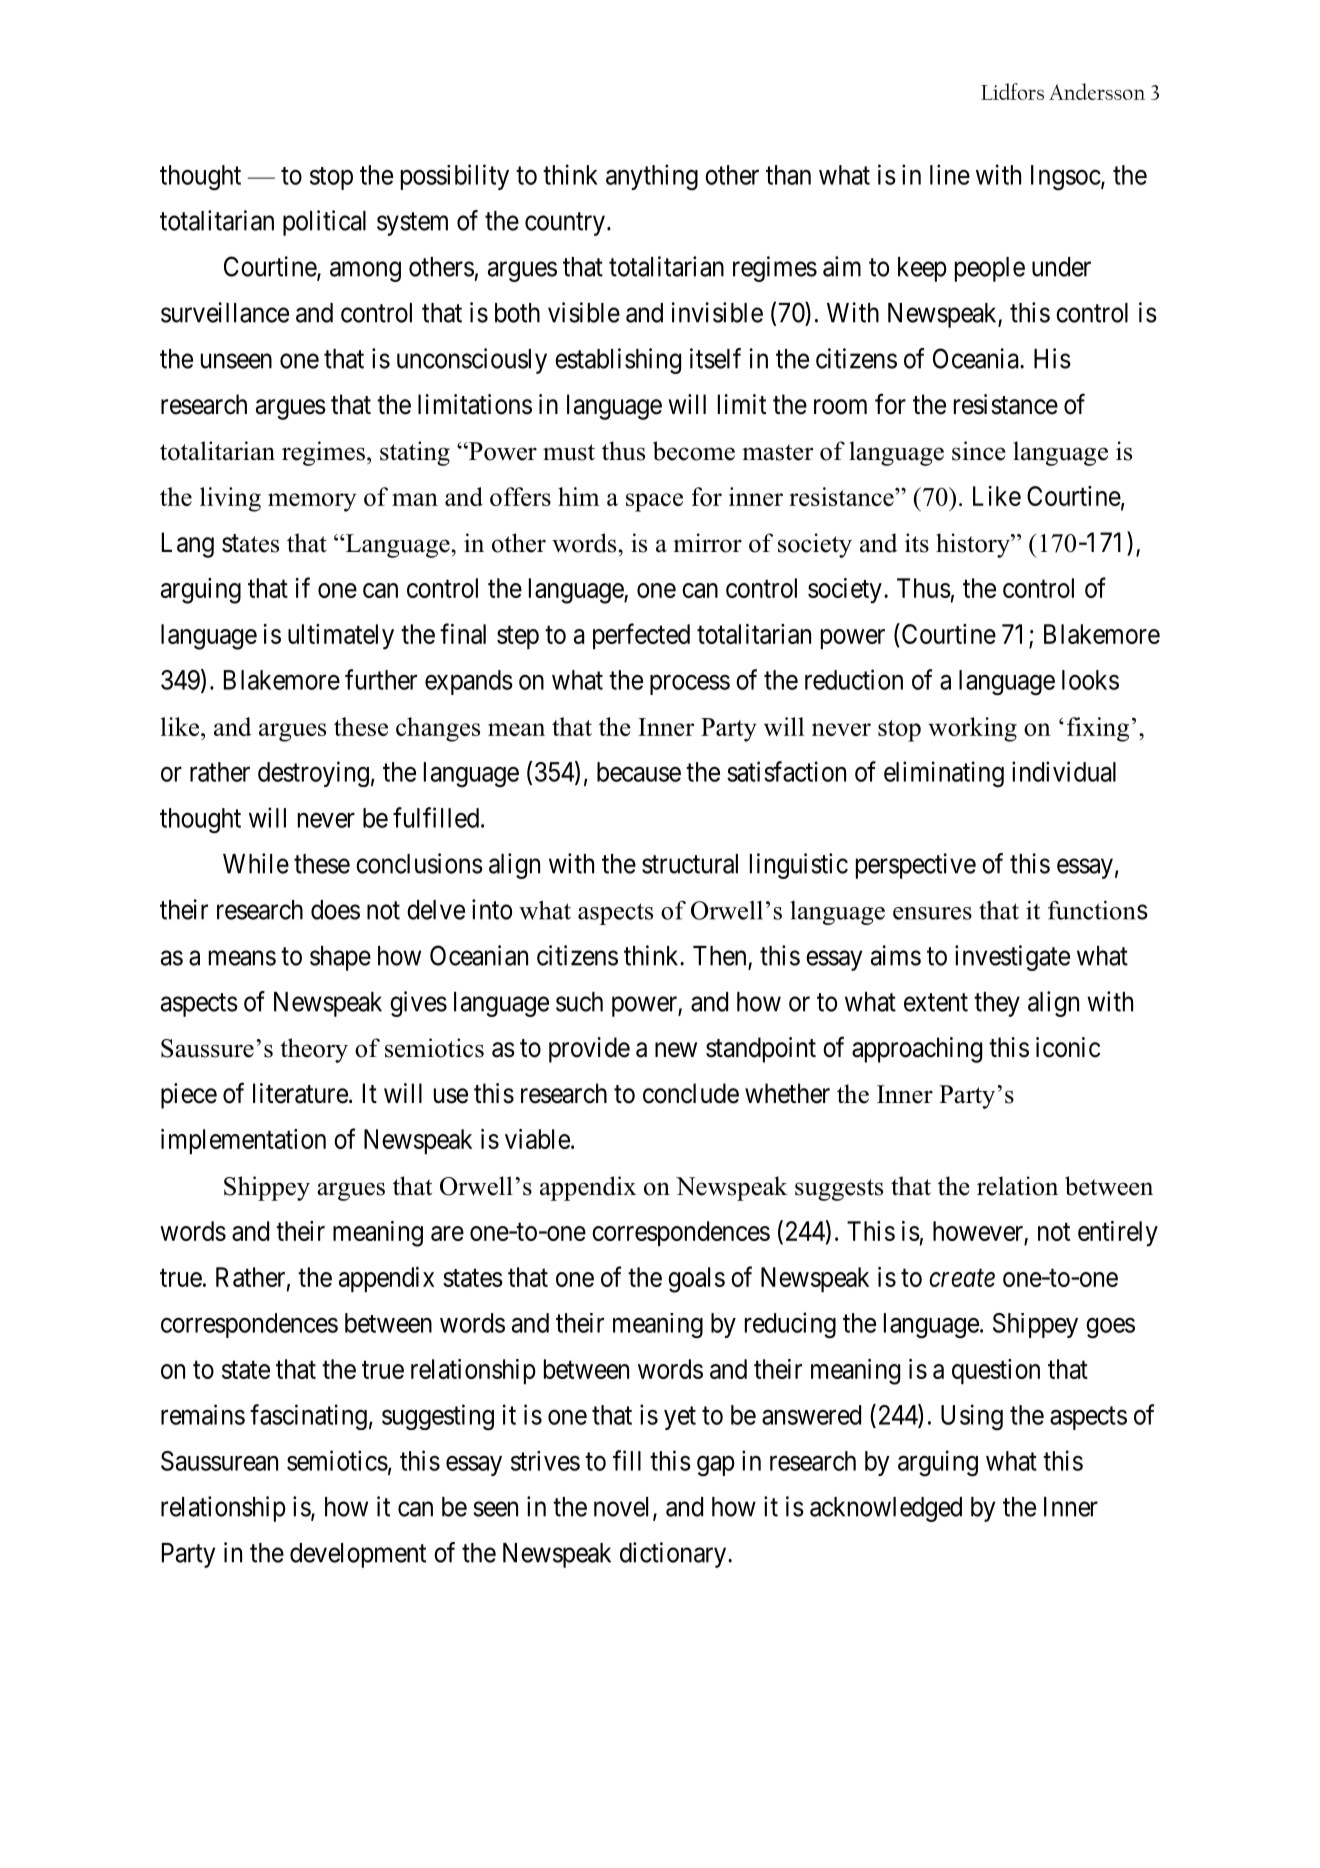 The image size is (1320, 1868). I want to click on development, so click(358, 1555).
